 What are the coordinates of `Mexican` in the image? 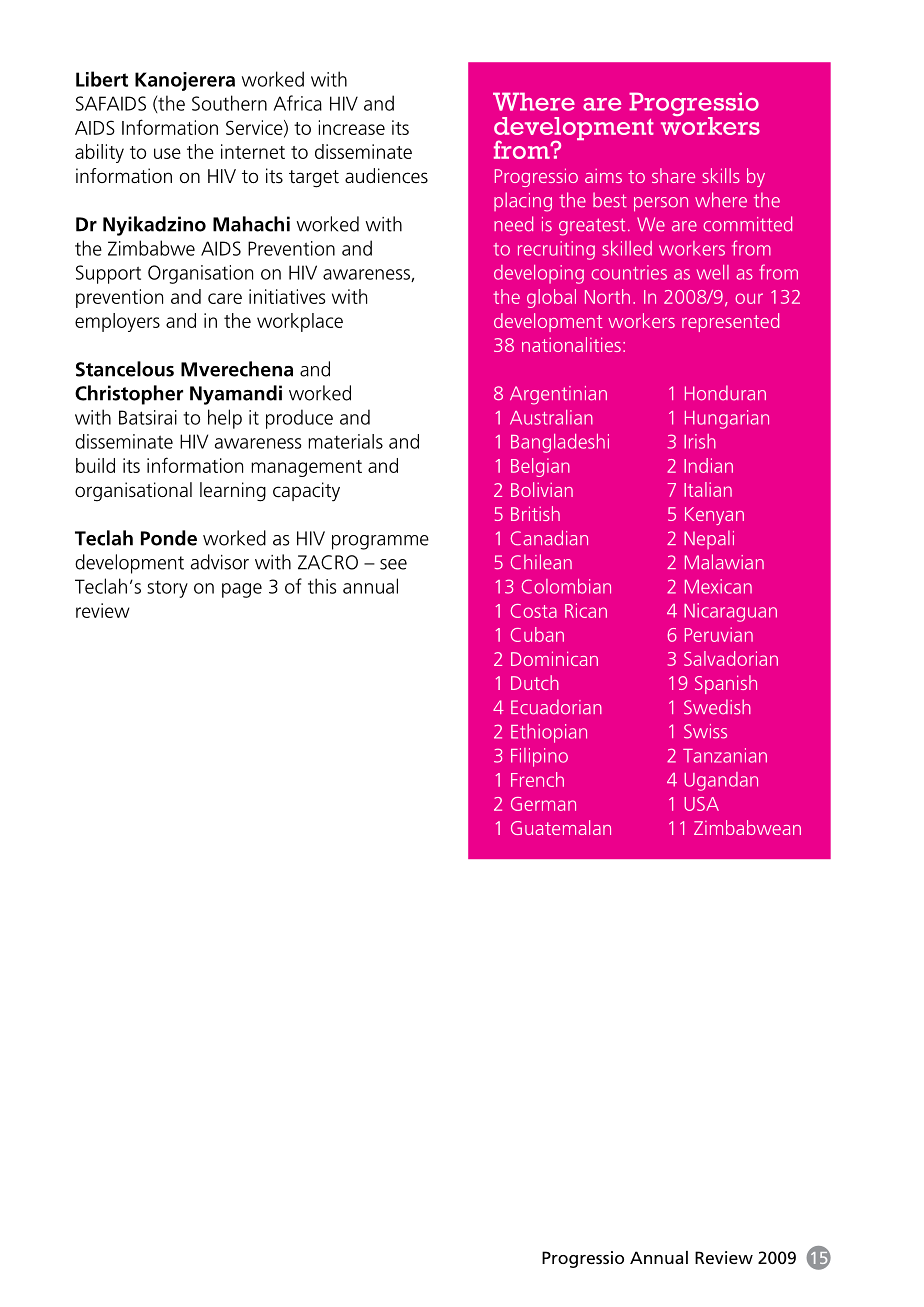 It's located at (718, 586).
